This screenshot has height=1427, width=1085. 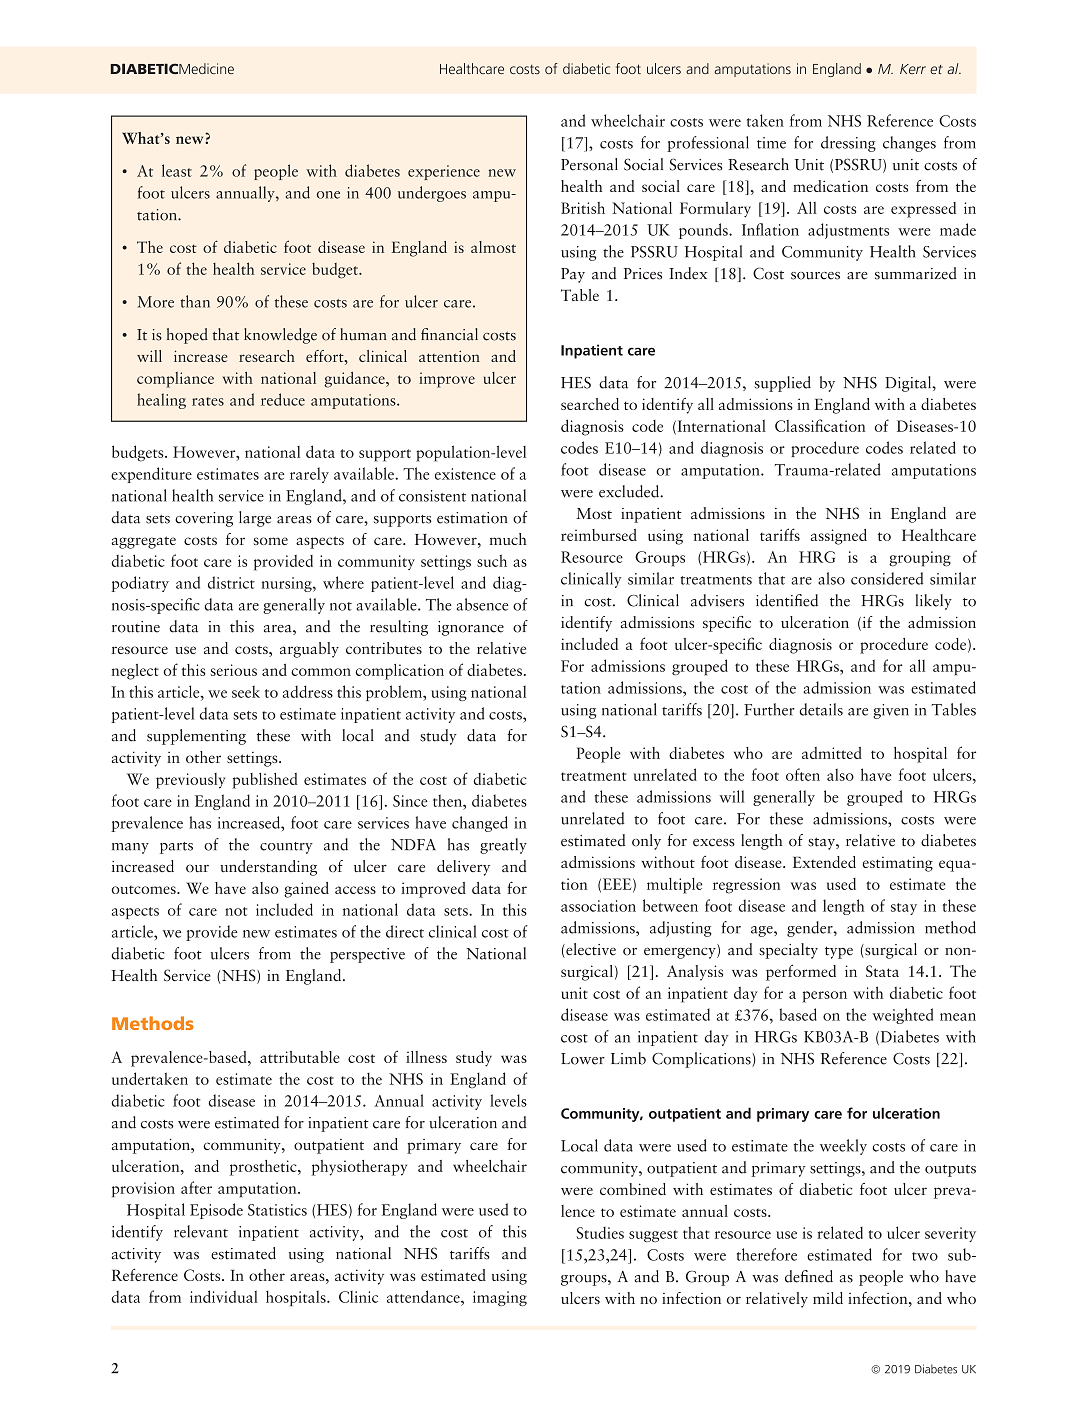 I want to click on greatly, so click(x=503, y=846).
